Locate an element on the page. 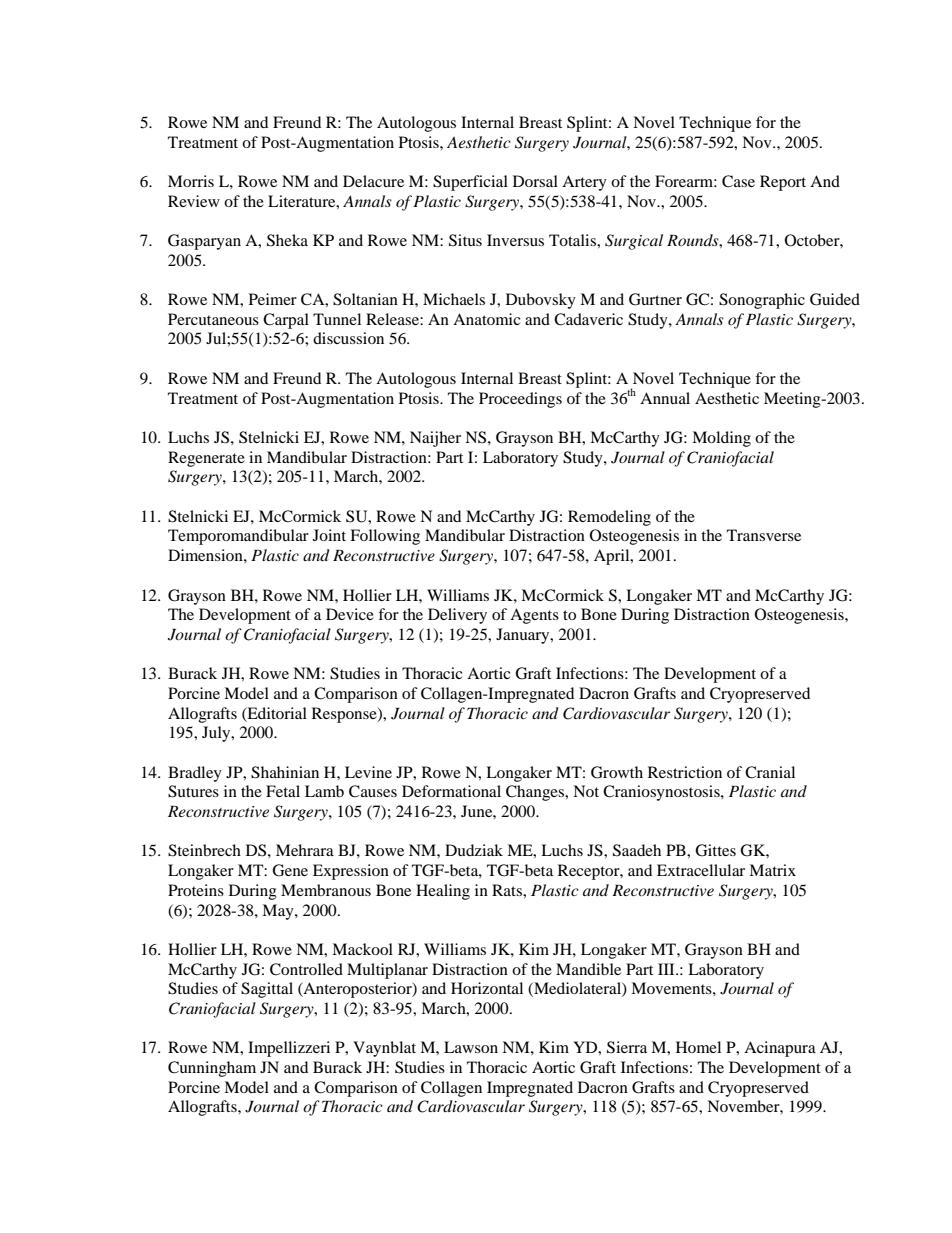 The height and width of the page is (1233, 952). Lawson is located at coordinates (471, 1047).
